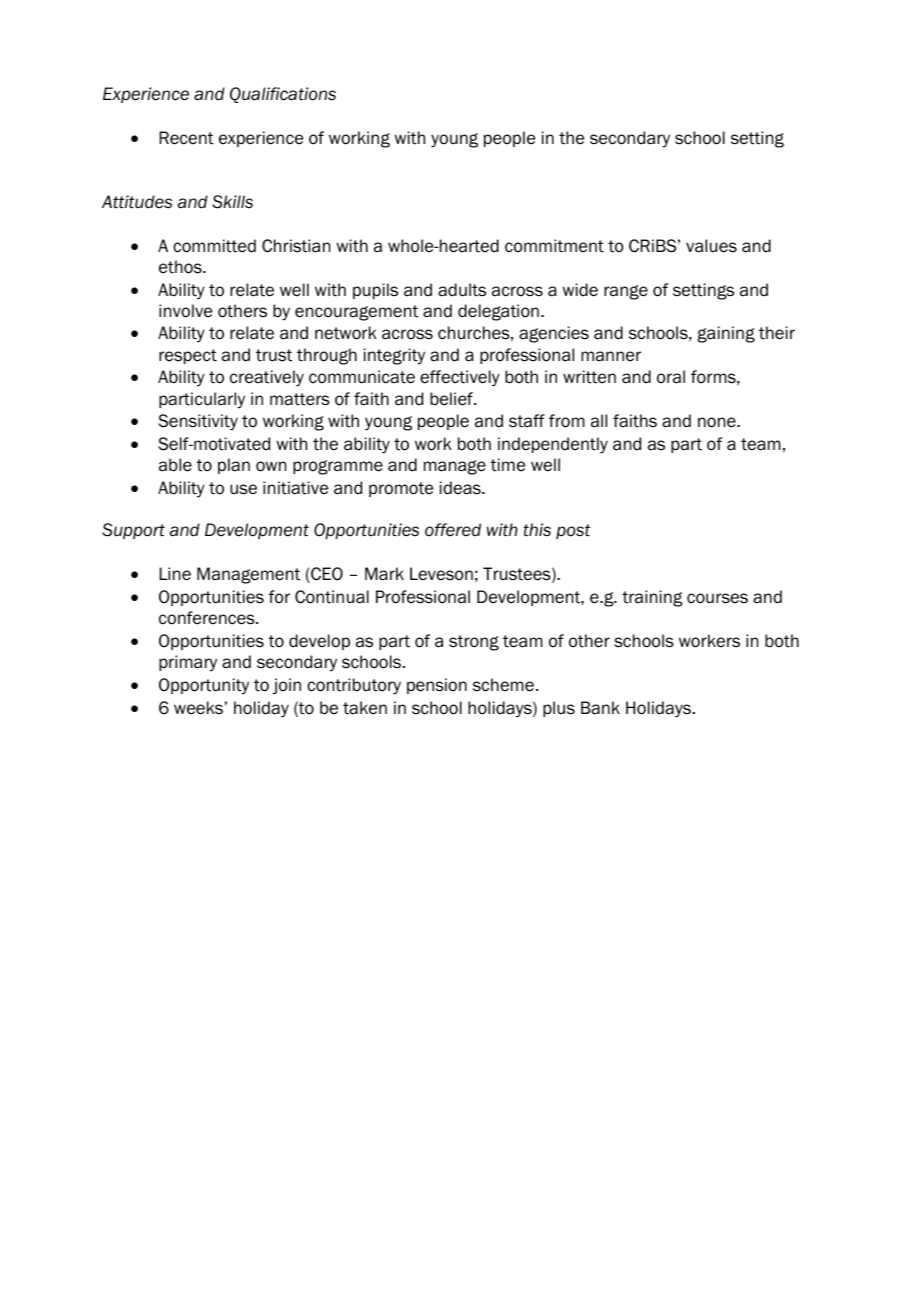 The height and width of the document is (1308, 924). Describe the element at coordinates (726, 334) in the document. I see `gaining` at that location.
